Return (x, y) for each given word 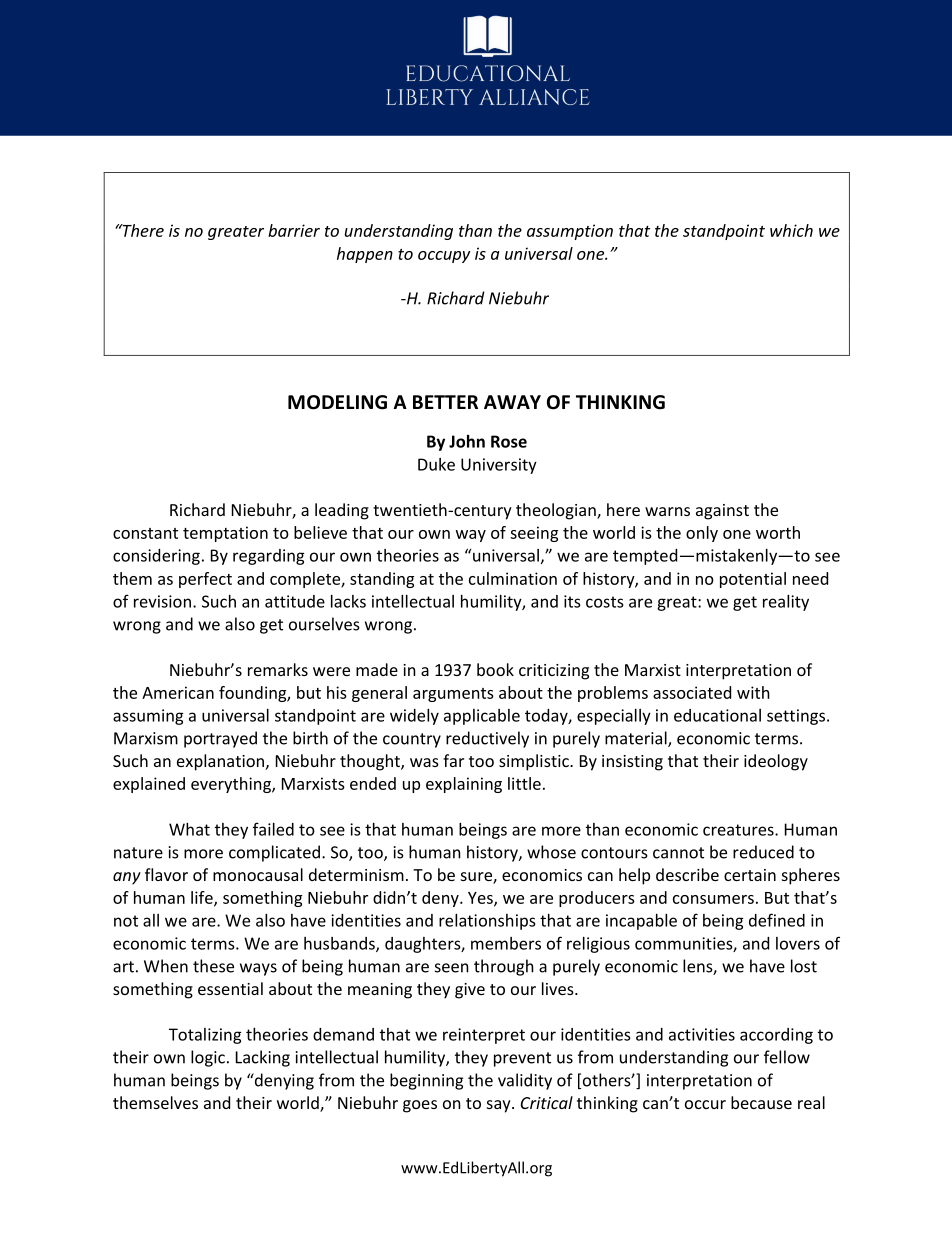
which (791, 230)
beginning (426, 1081)
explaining (464, 785)
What (189, 829)
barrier (294, 230)
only (702, 534)
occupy (444, 257)
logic (208, 1058)
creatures (739, 830)
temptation (225, 534)
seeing (534, 534)
